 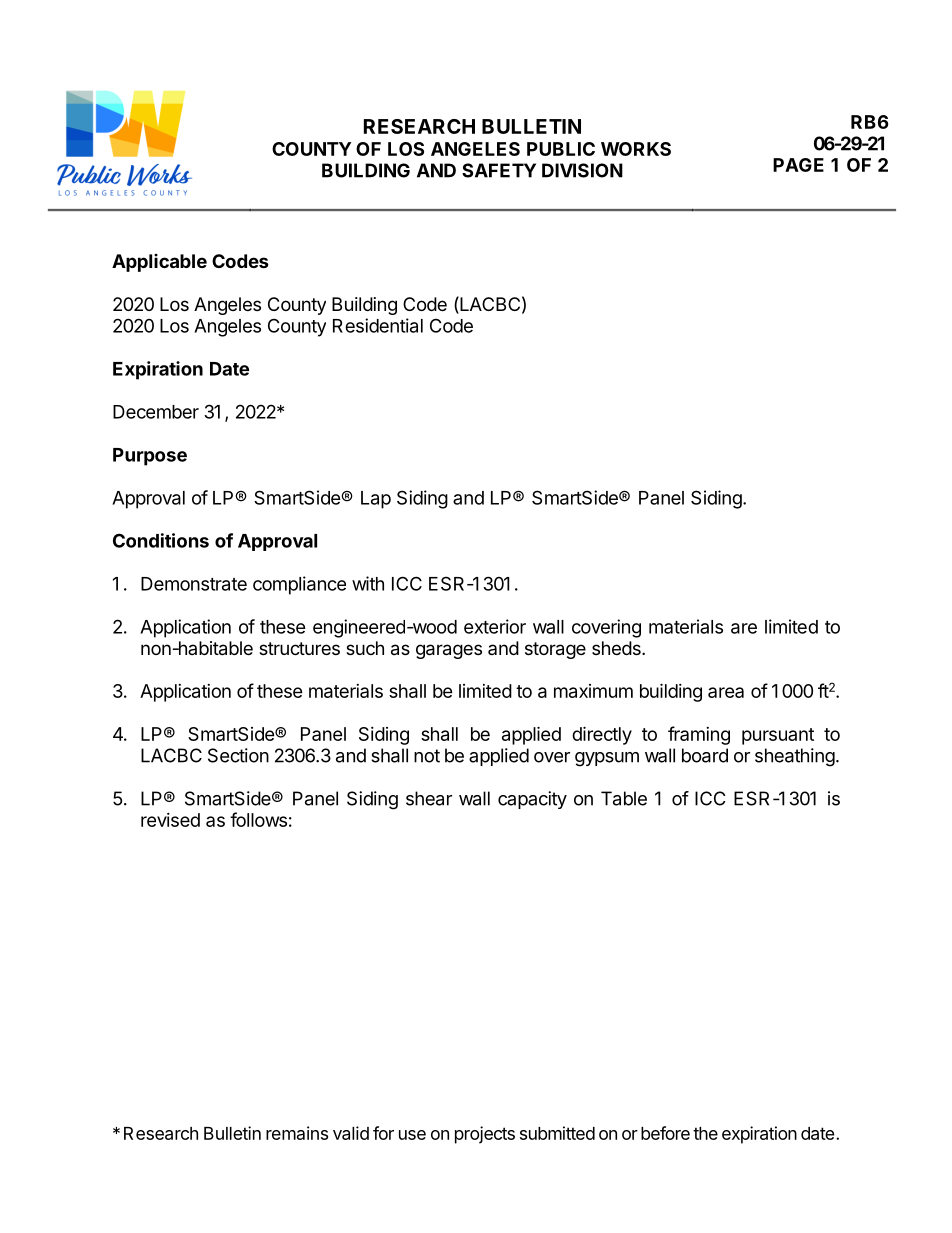 What do you see at coordinates (665, 1133) in the screenshot?
I see `before` at bounding box center [665, 1133].
